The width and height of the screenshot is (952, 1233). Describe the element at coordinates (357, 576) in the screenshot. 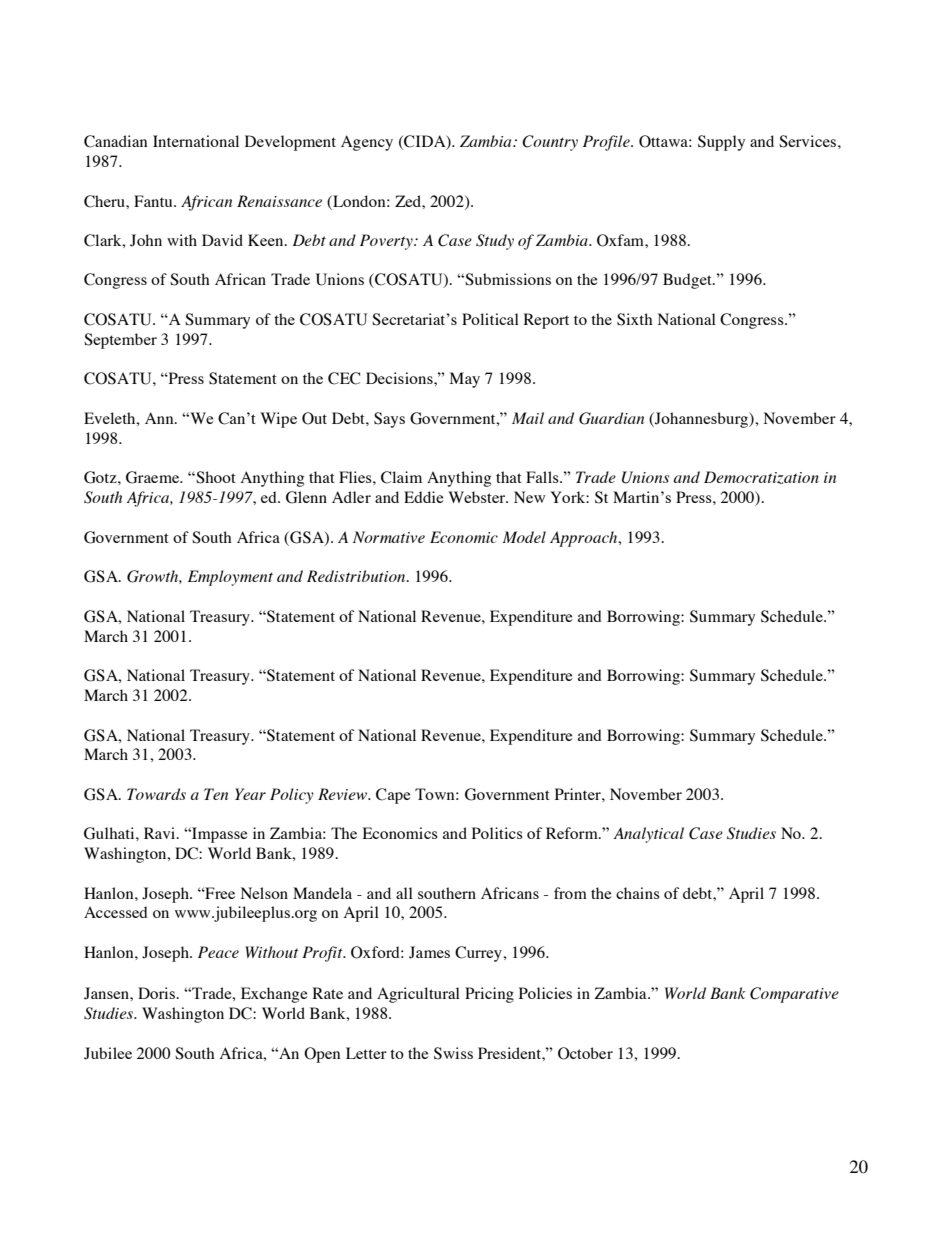

I see `Redistribution` at that location.
